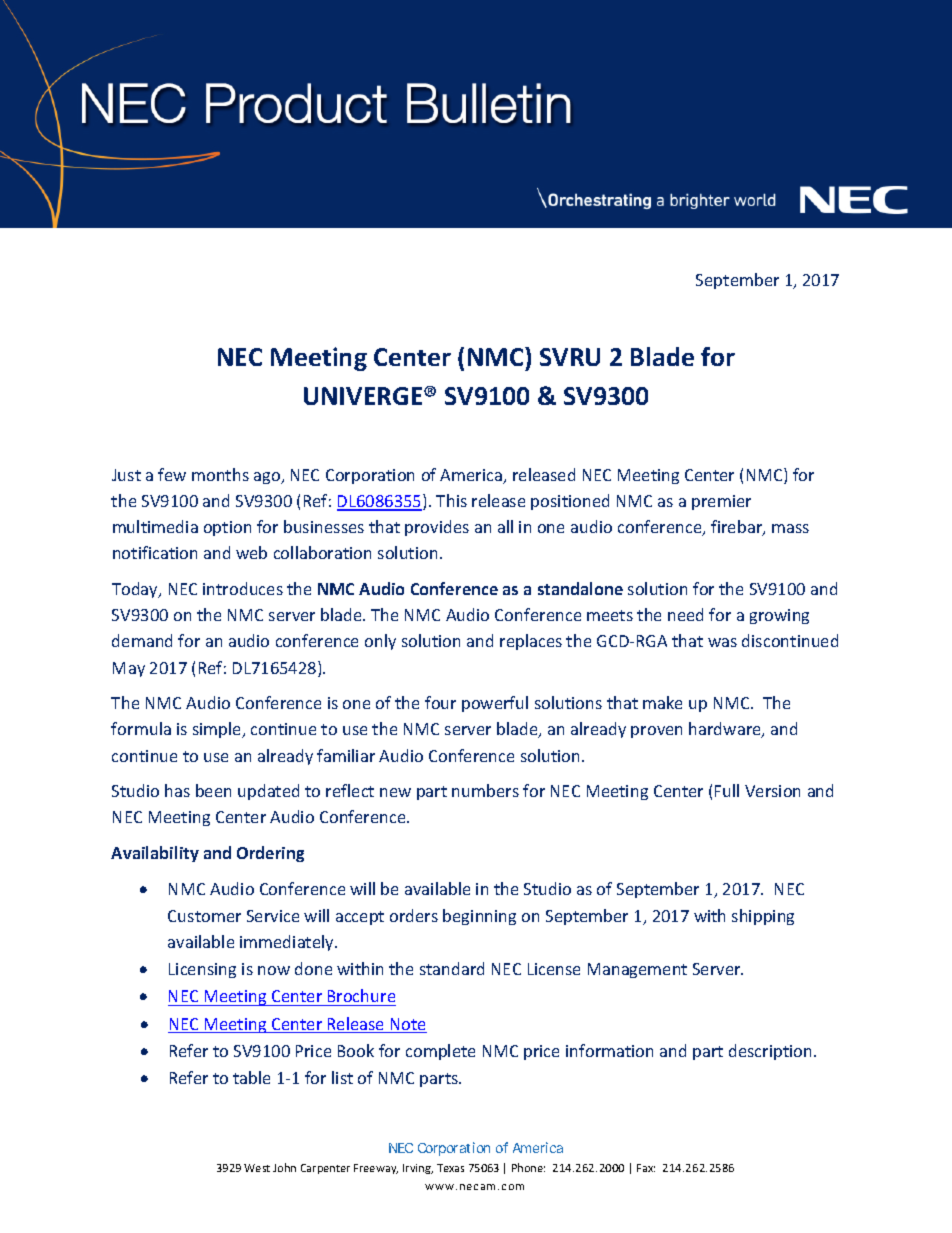  I want to click on Fax, so click(646, 1168).
